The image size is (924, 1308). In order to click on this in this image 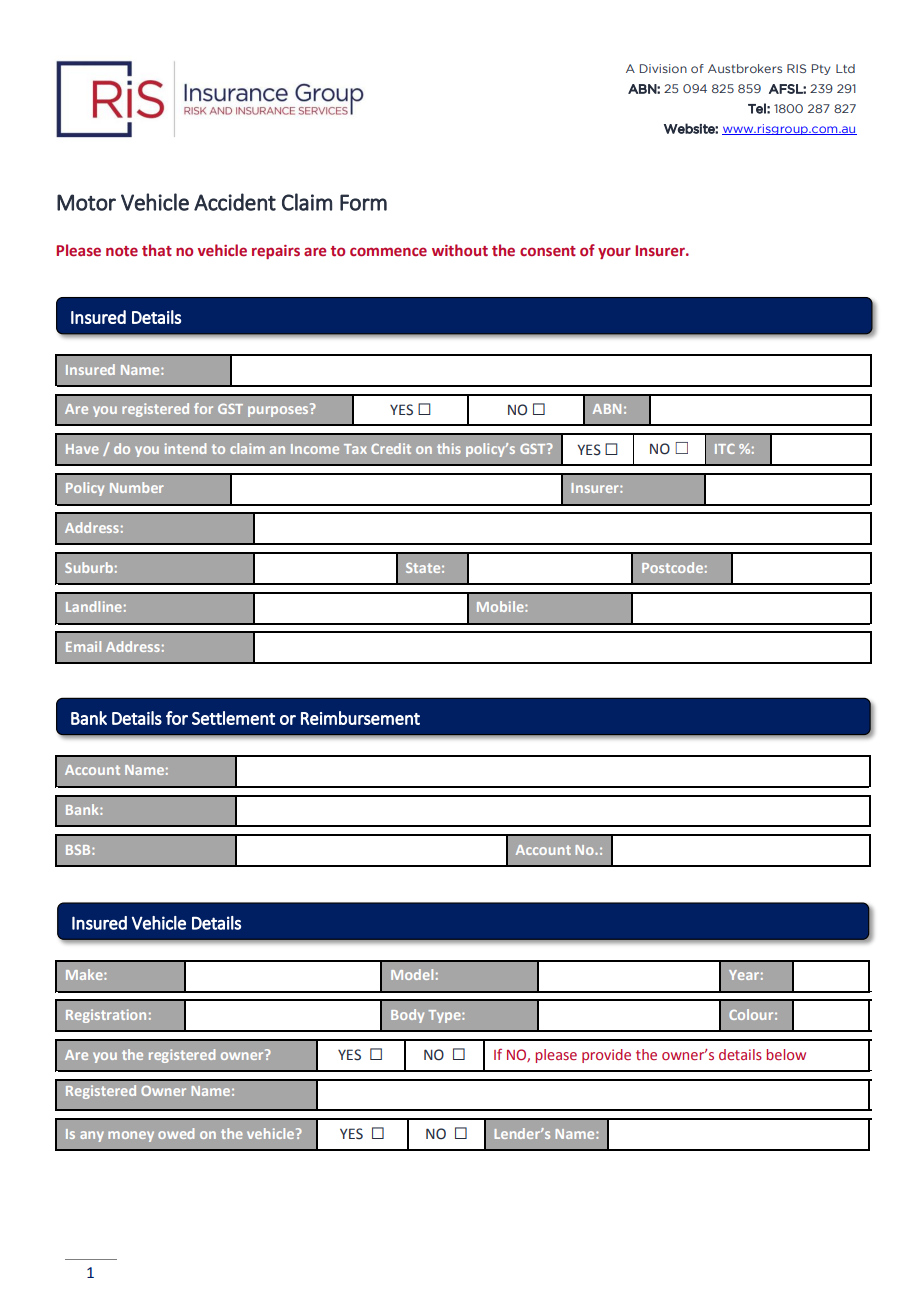, I will do `click(449, 448)`.
